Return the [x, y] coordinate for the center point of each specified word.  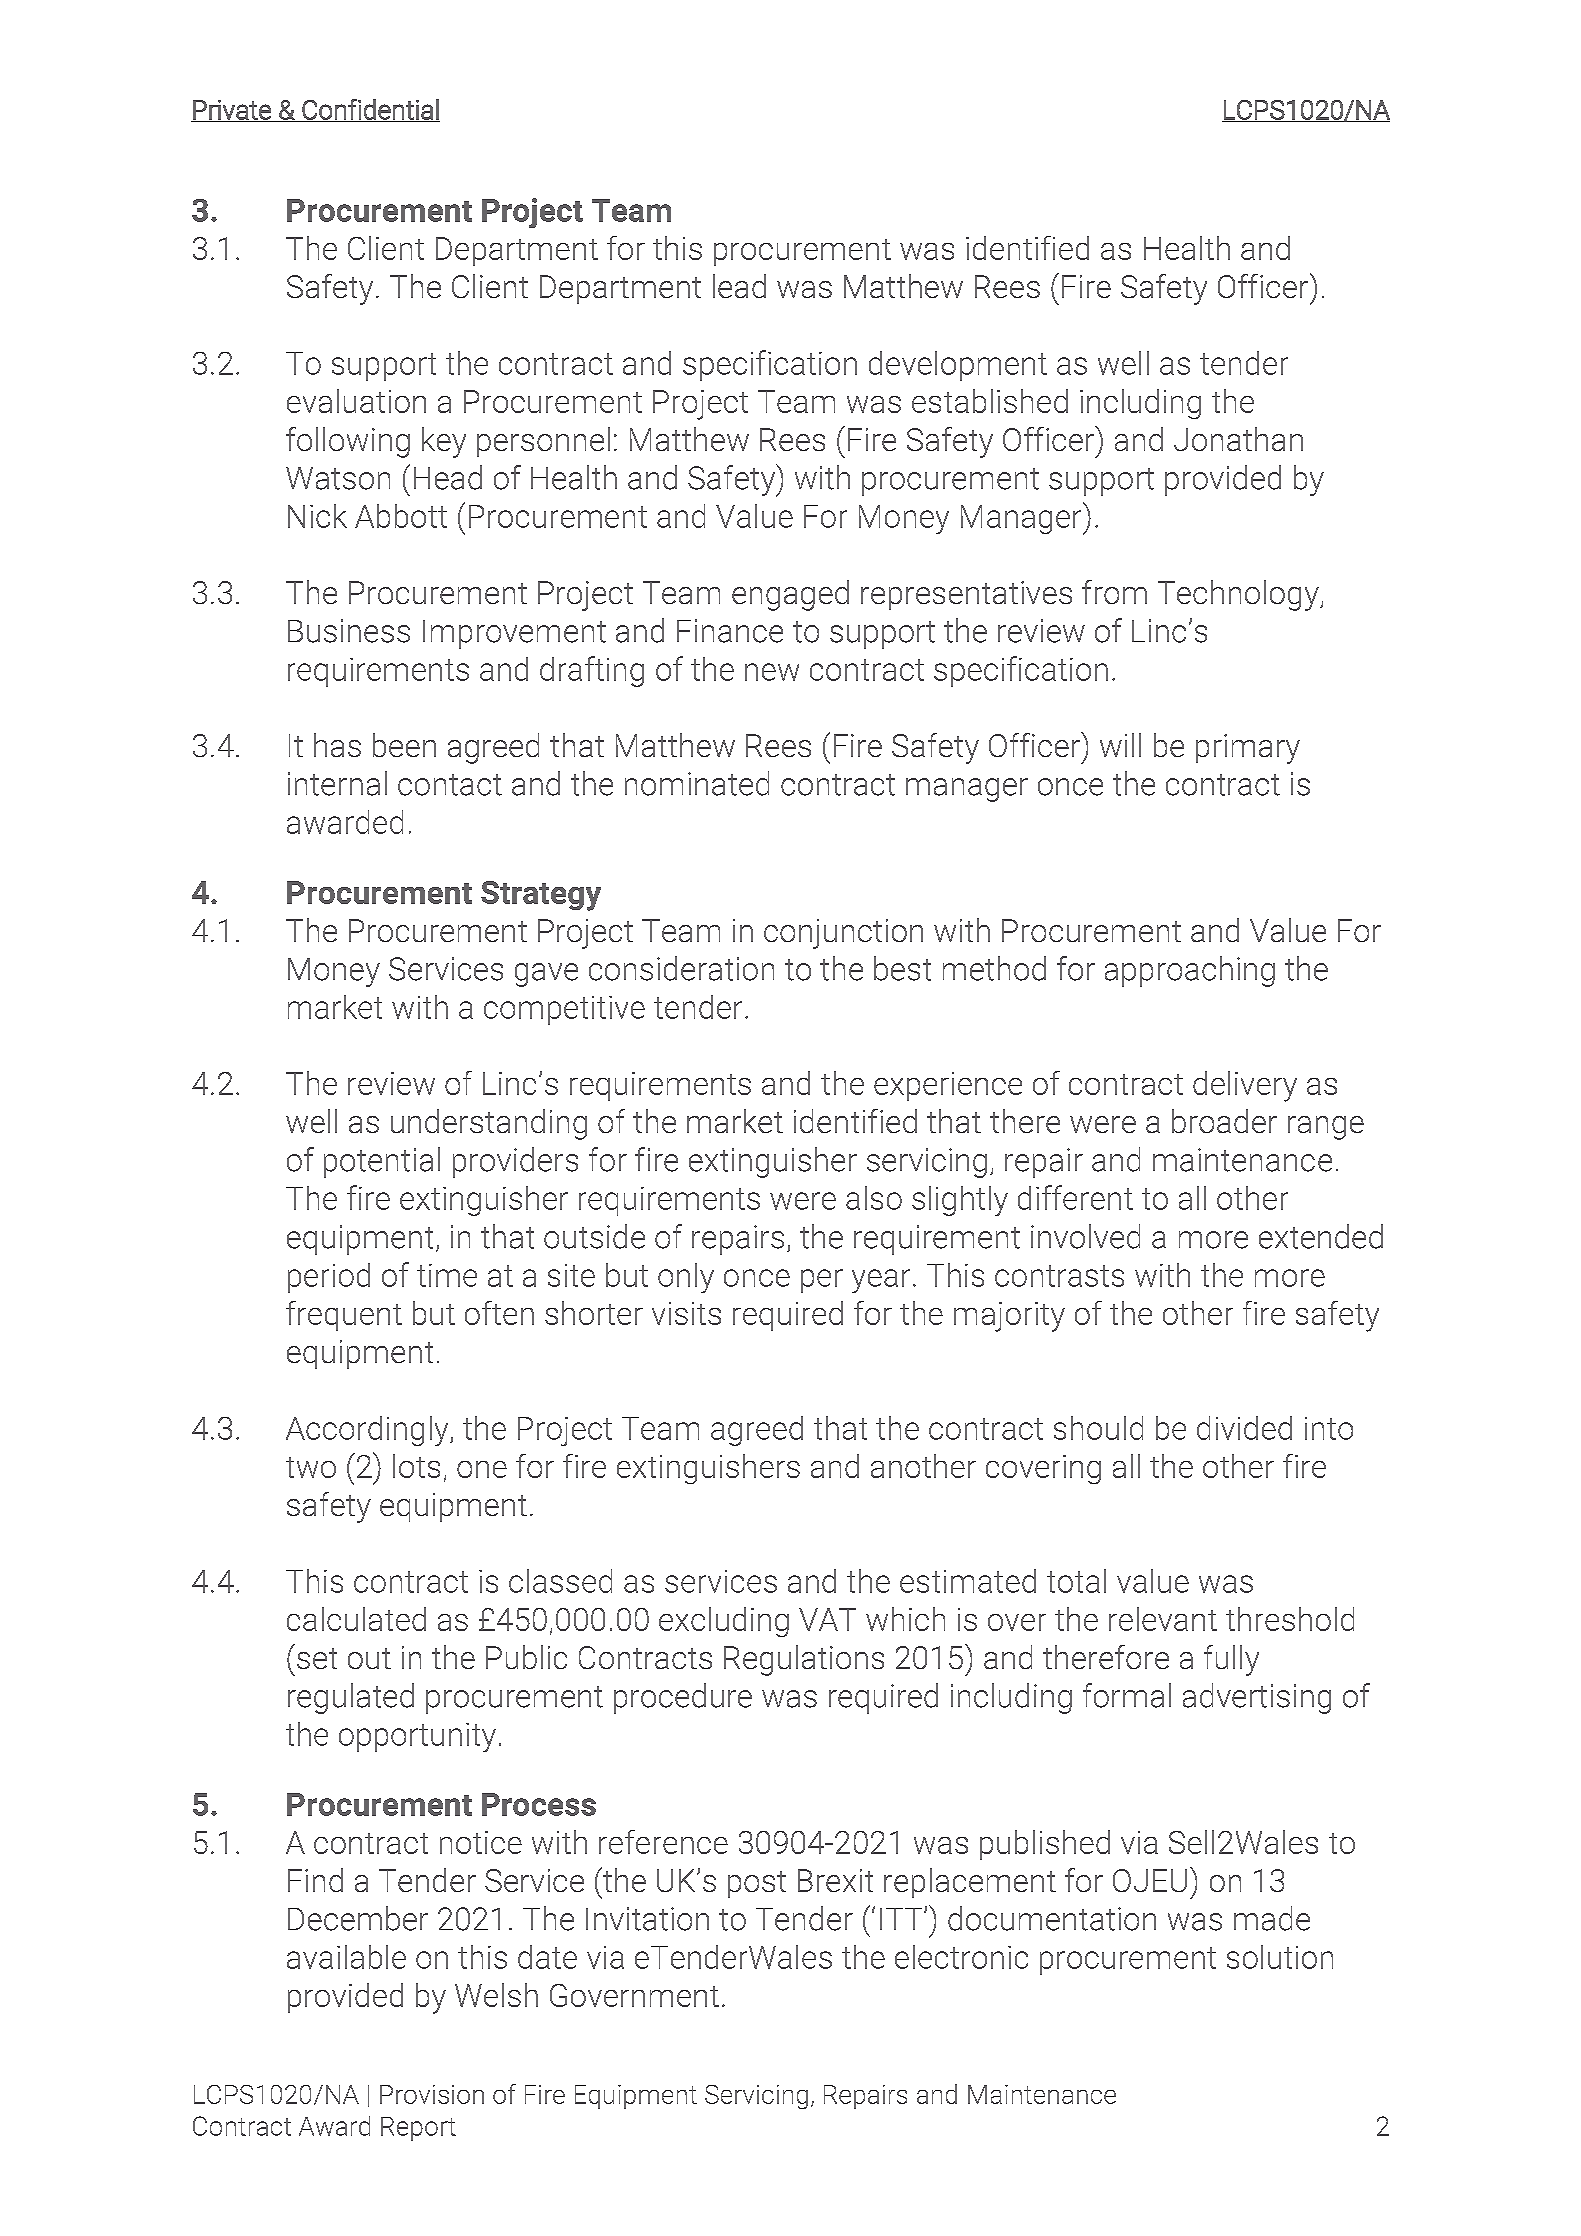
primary [1248, 749]
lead [739, 286]
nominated [697, 783]
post [757, 1884]
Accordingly [368, 1431]
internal [337, 783]
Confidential [370, 110]
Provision [432, 2094]
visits [686, 1313]
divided [1244, 1428]
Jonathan [1238, 439]
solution [1280, 1957]
